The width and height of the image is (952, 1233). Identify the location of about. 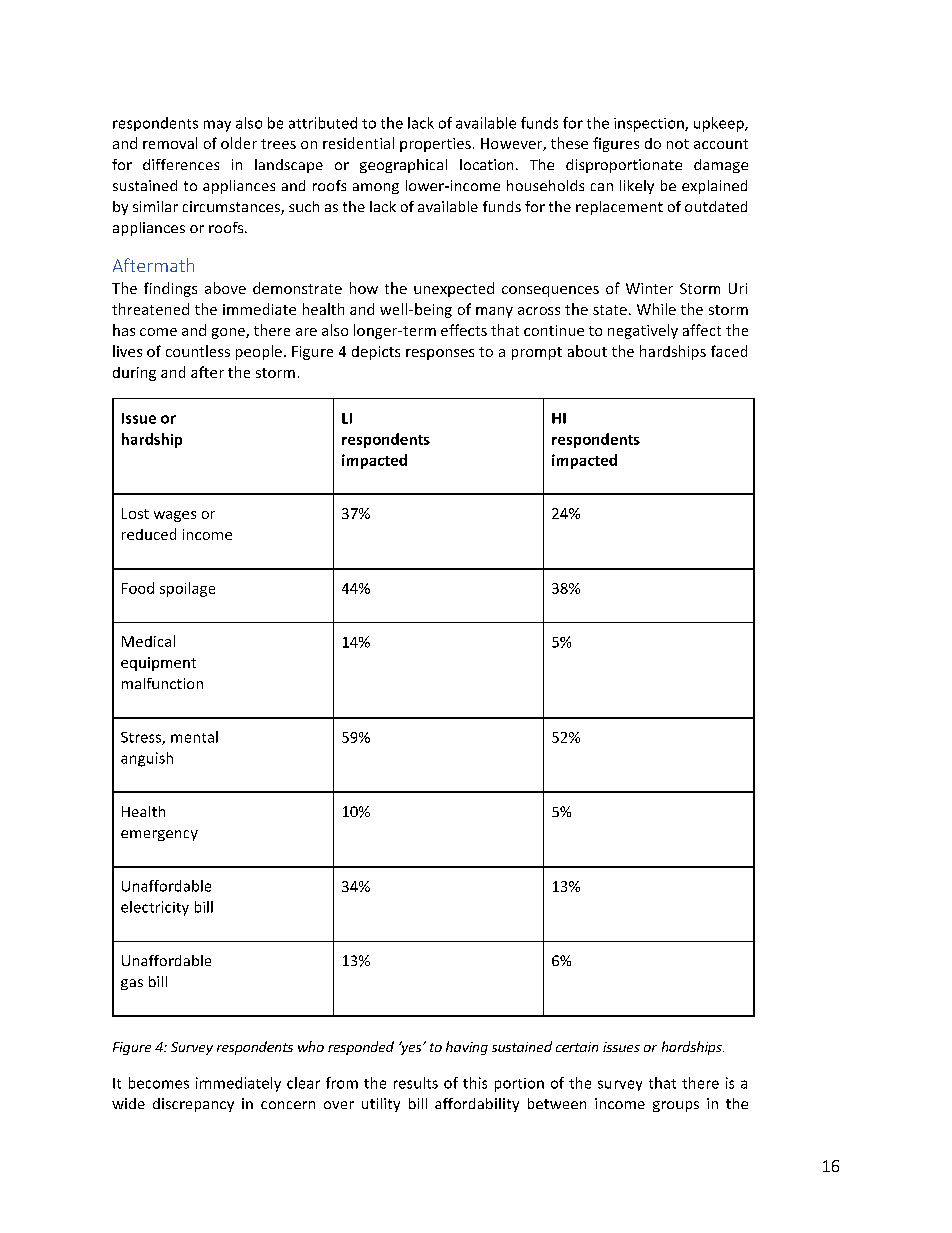
(587, 351).
